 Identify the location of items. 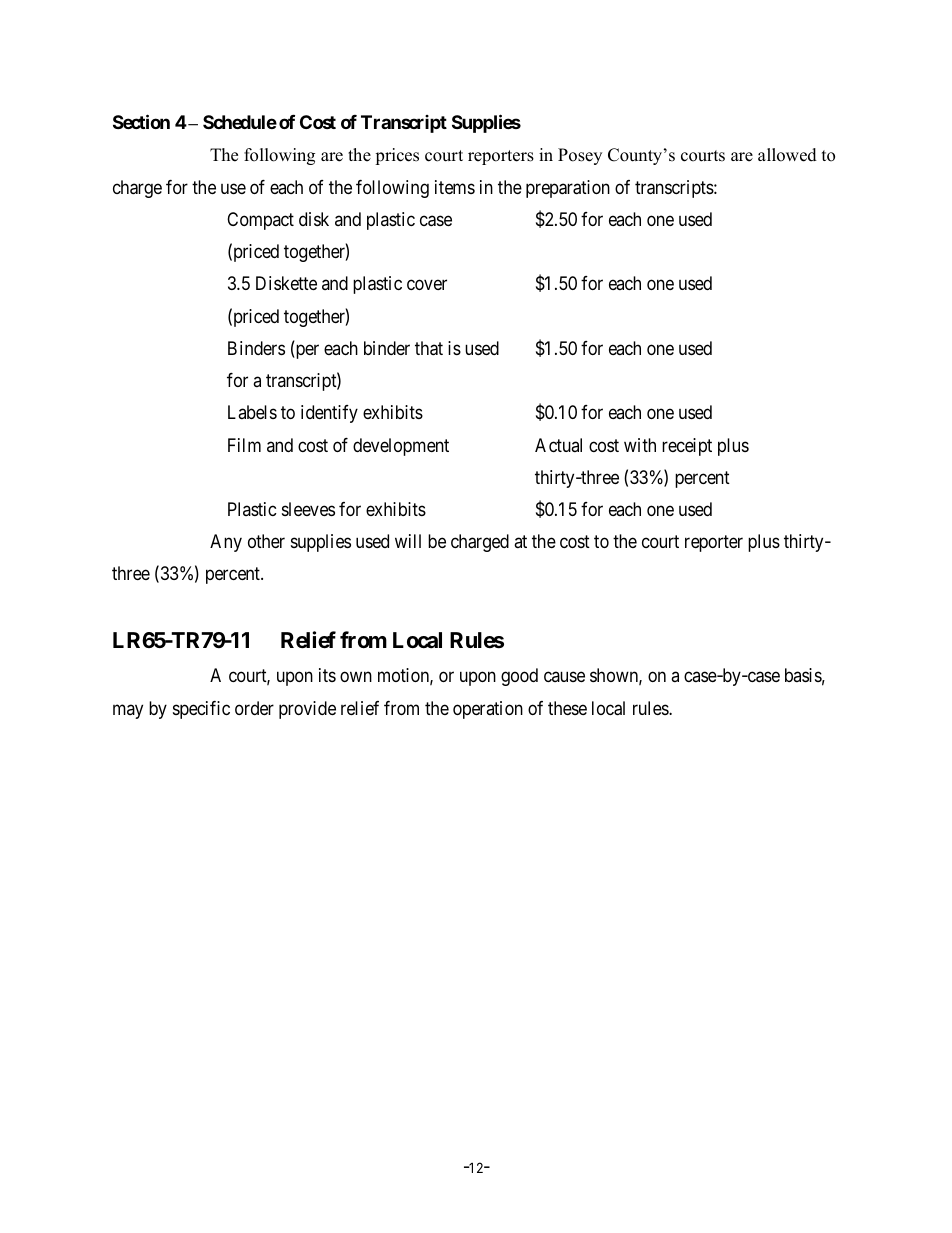
(455, 187).
